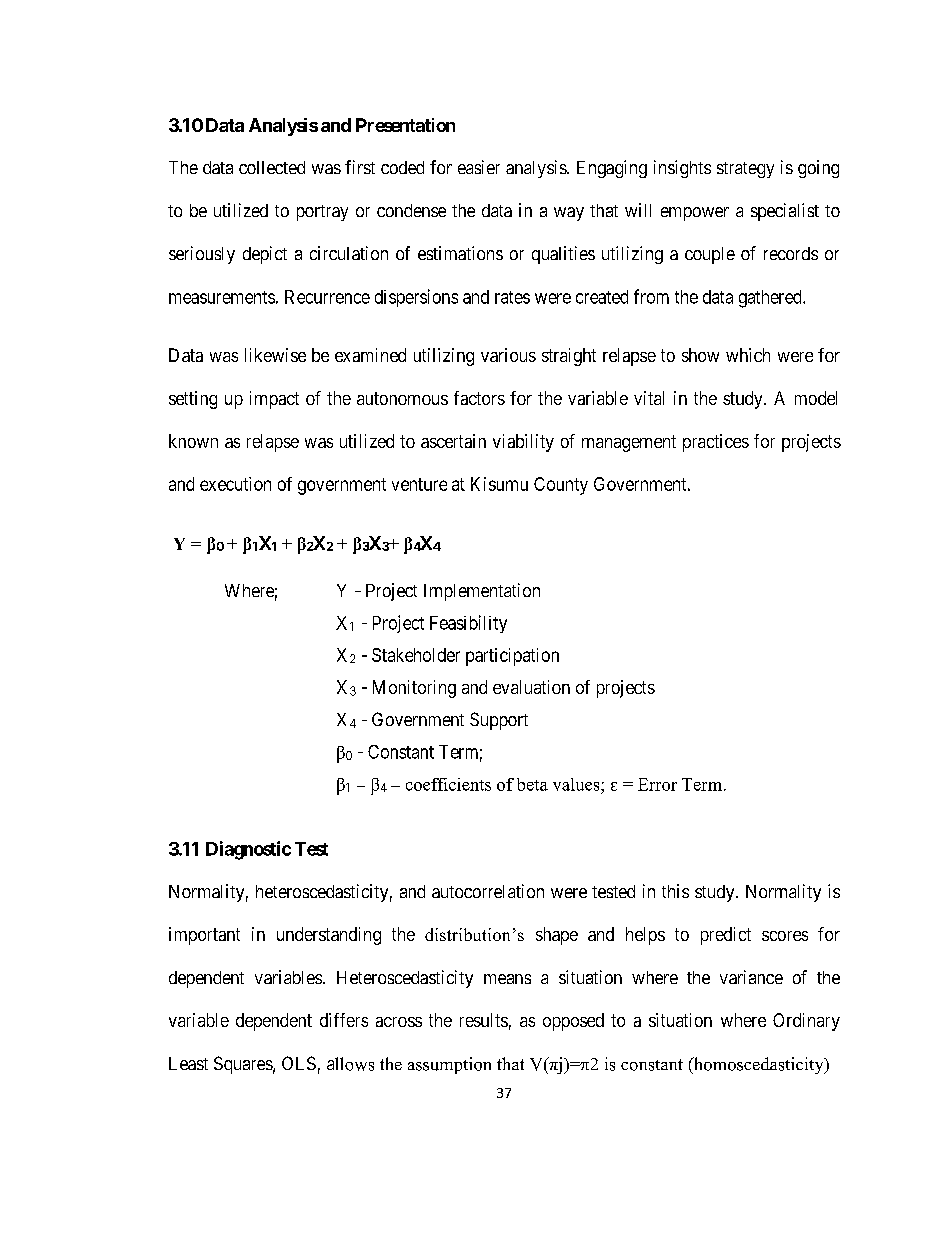 The image size is (952, 1233). I want to click on collected, so click(272, 167).
